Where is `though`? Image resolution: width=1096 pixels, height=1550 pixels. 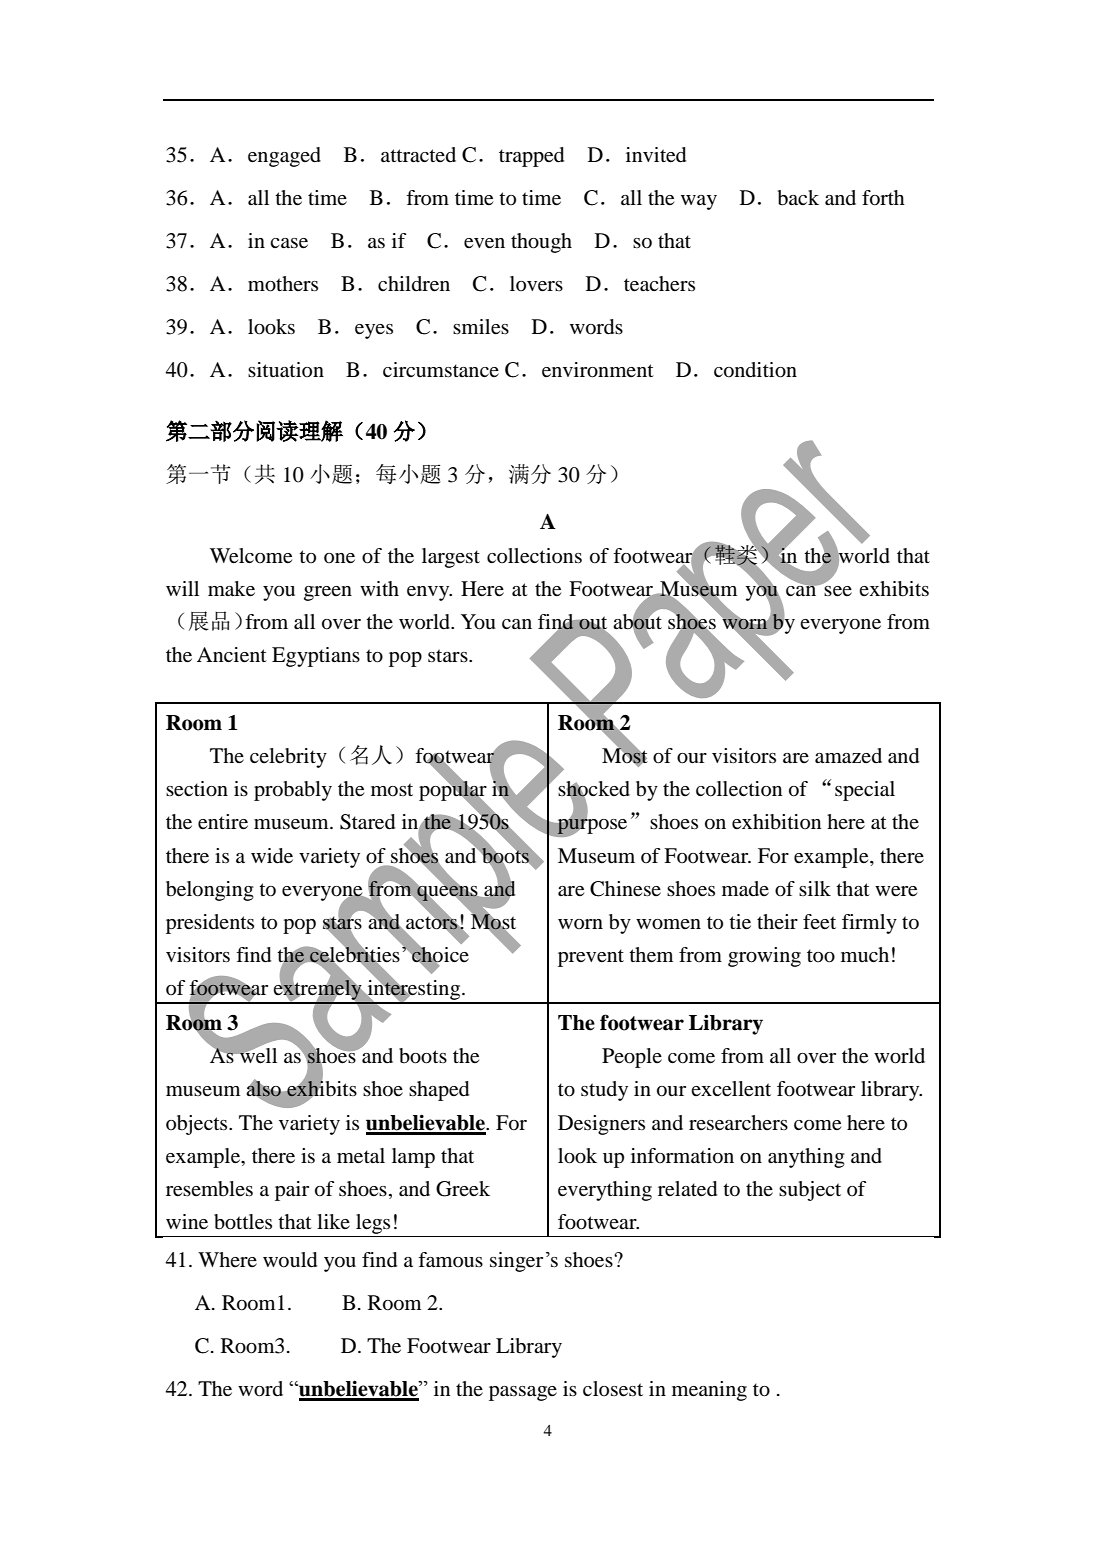
though is located at coordinates (541, 243).
